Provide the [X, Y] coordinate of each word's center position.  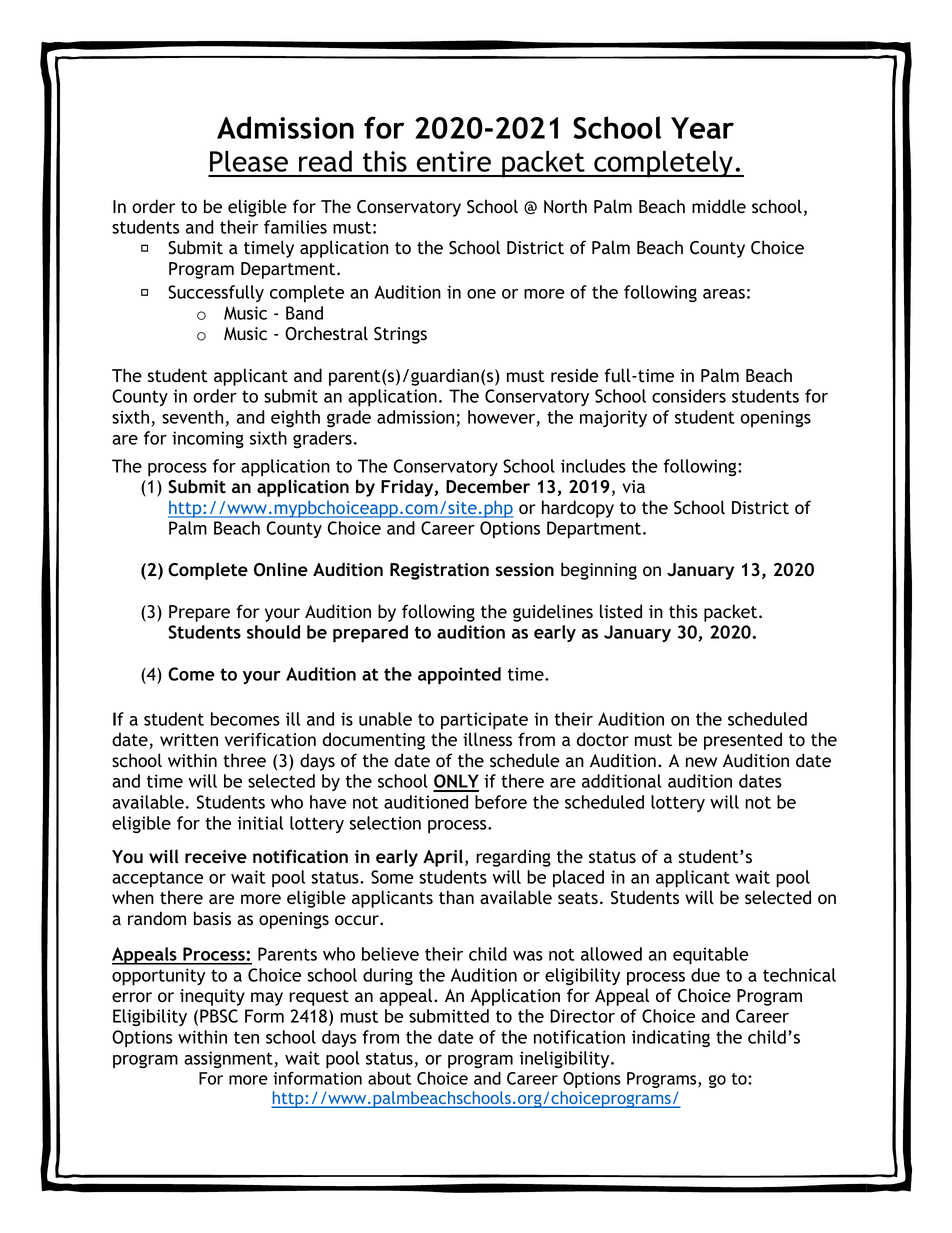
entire [454, 161]
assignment [229, 1060]
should [273, 632]
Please [249, 161]
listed [621, 611]
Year [702, 128]
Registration [439, 571]
